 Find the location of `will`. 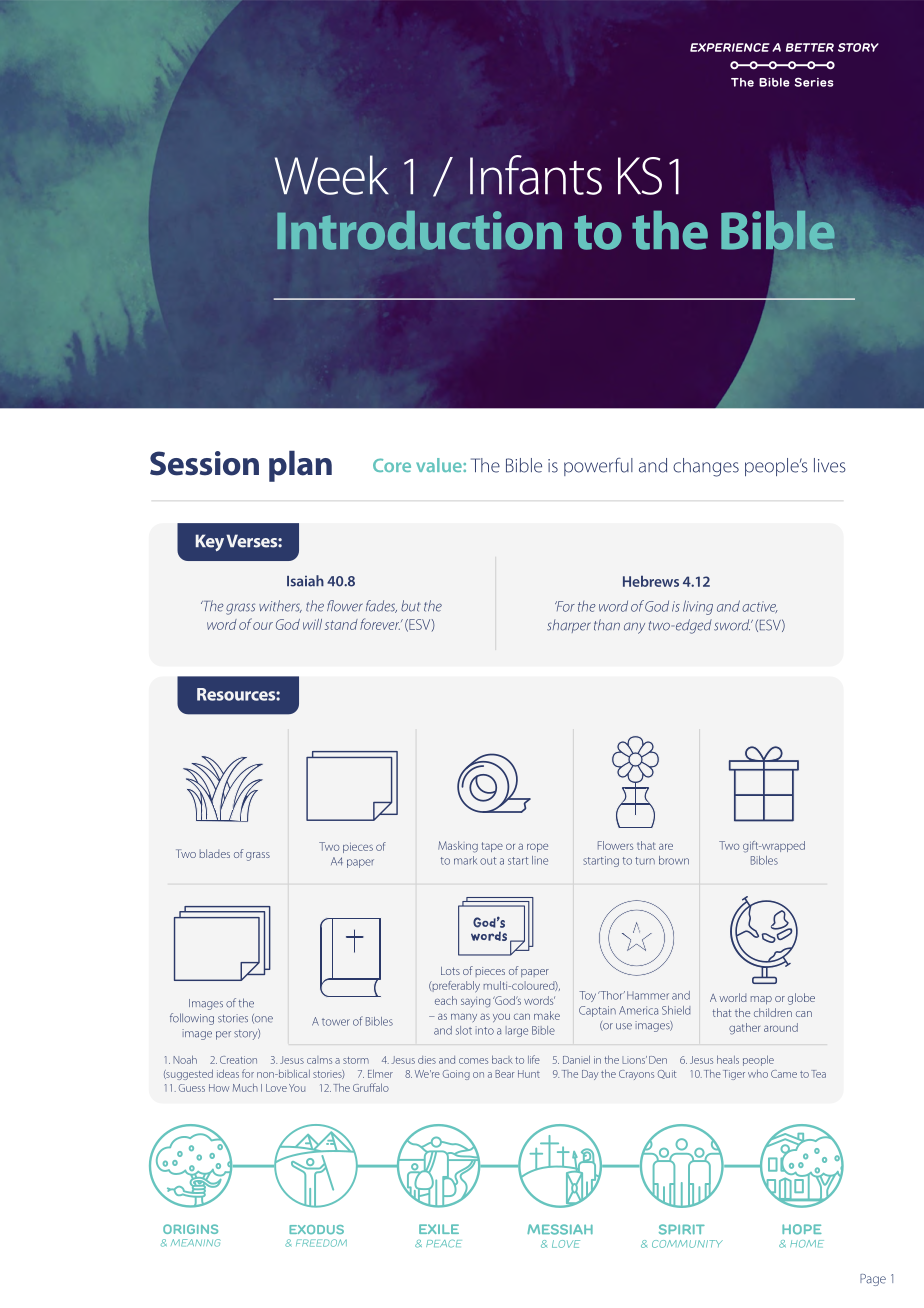

will is located at coordinates (312, 624).
